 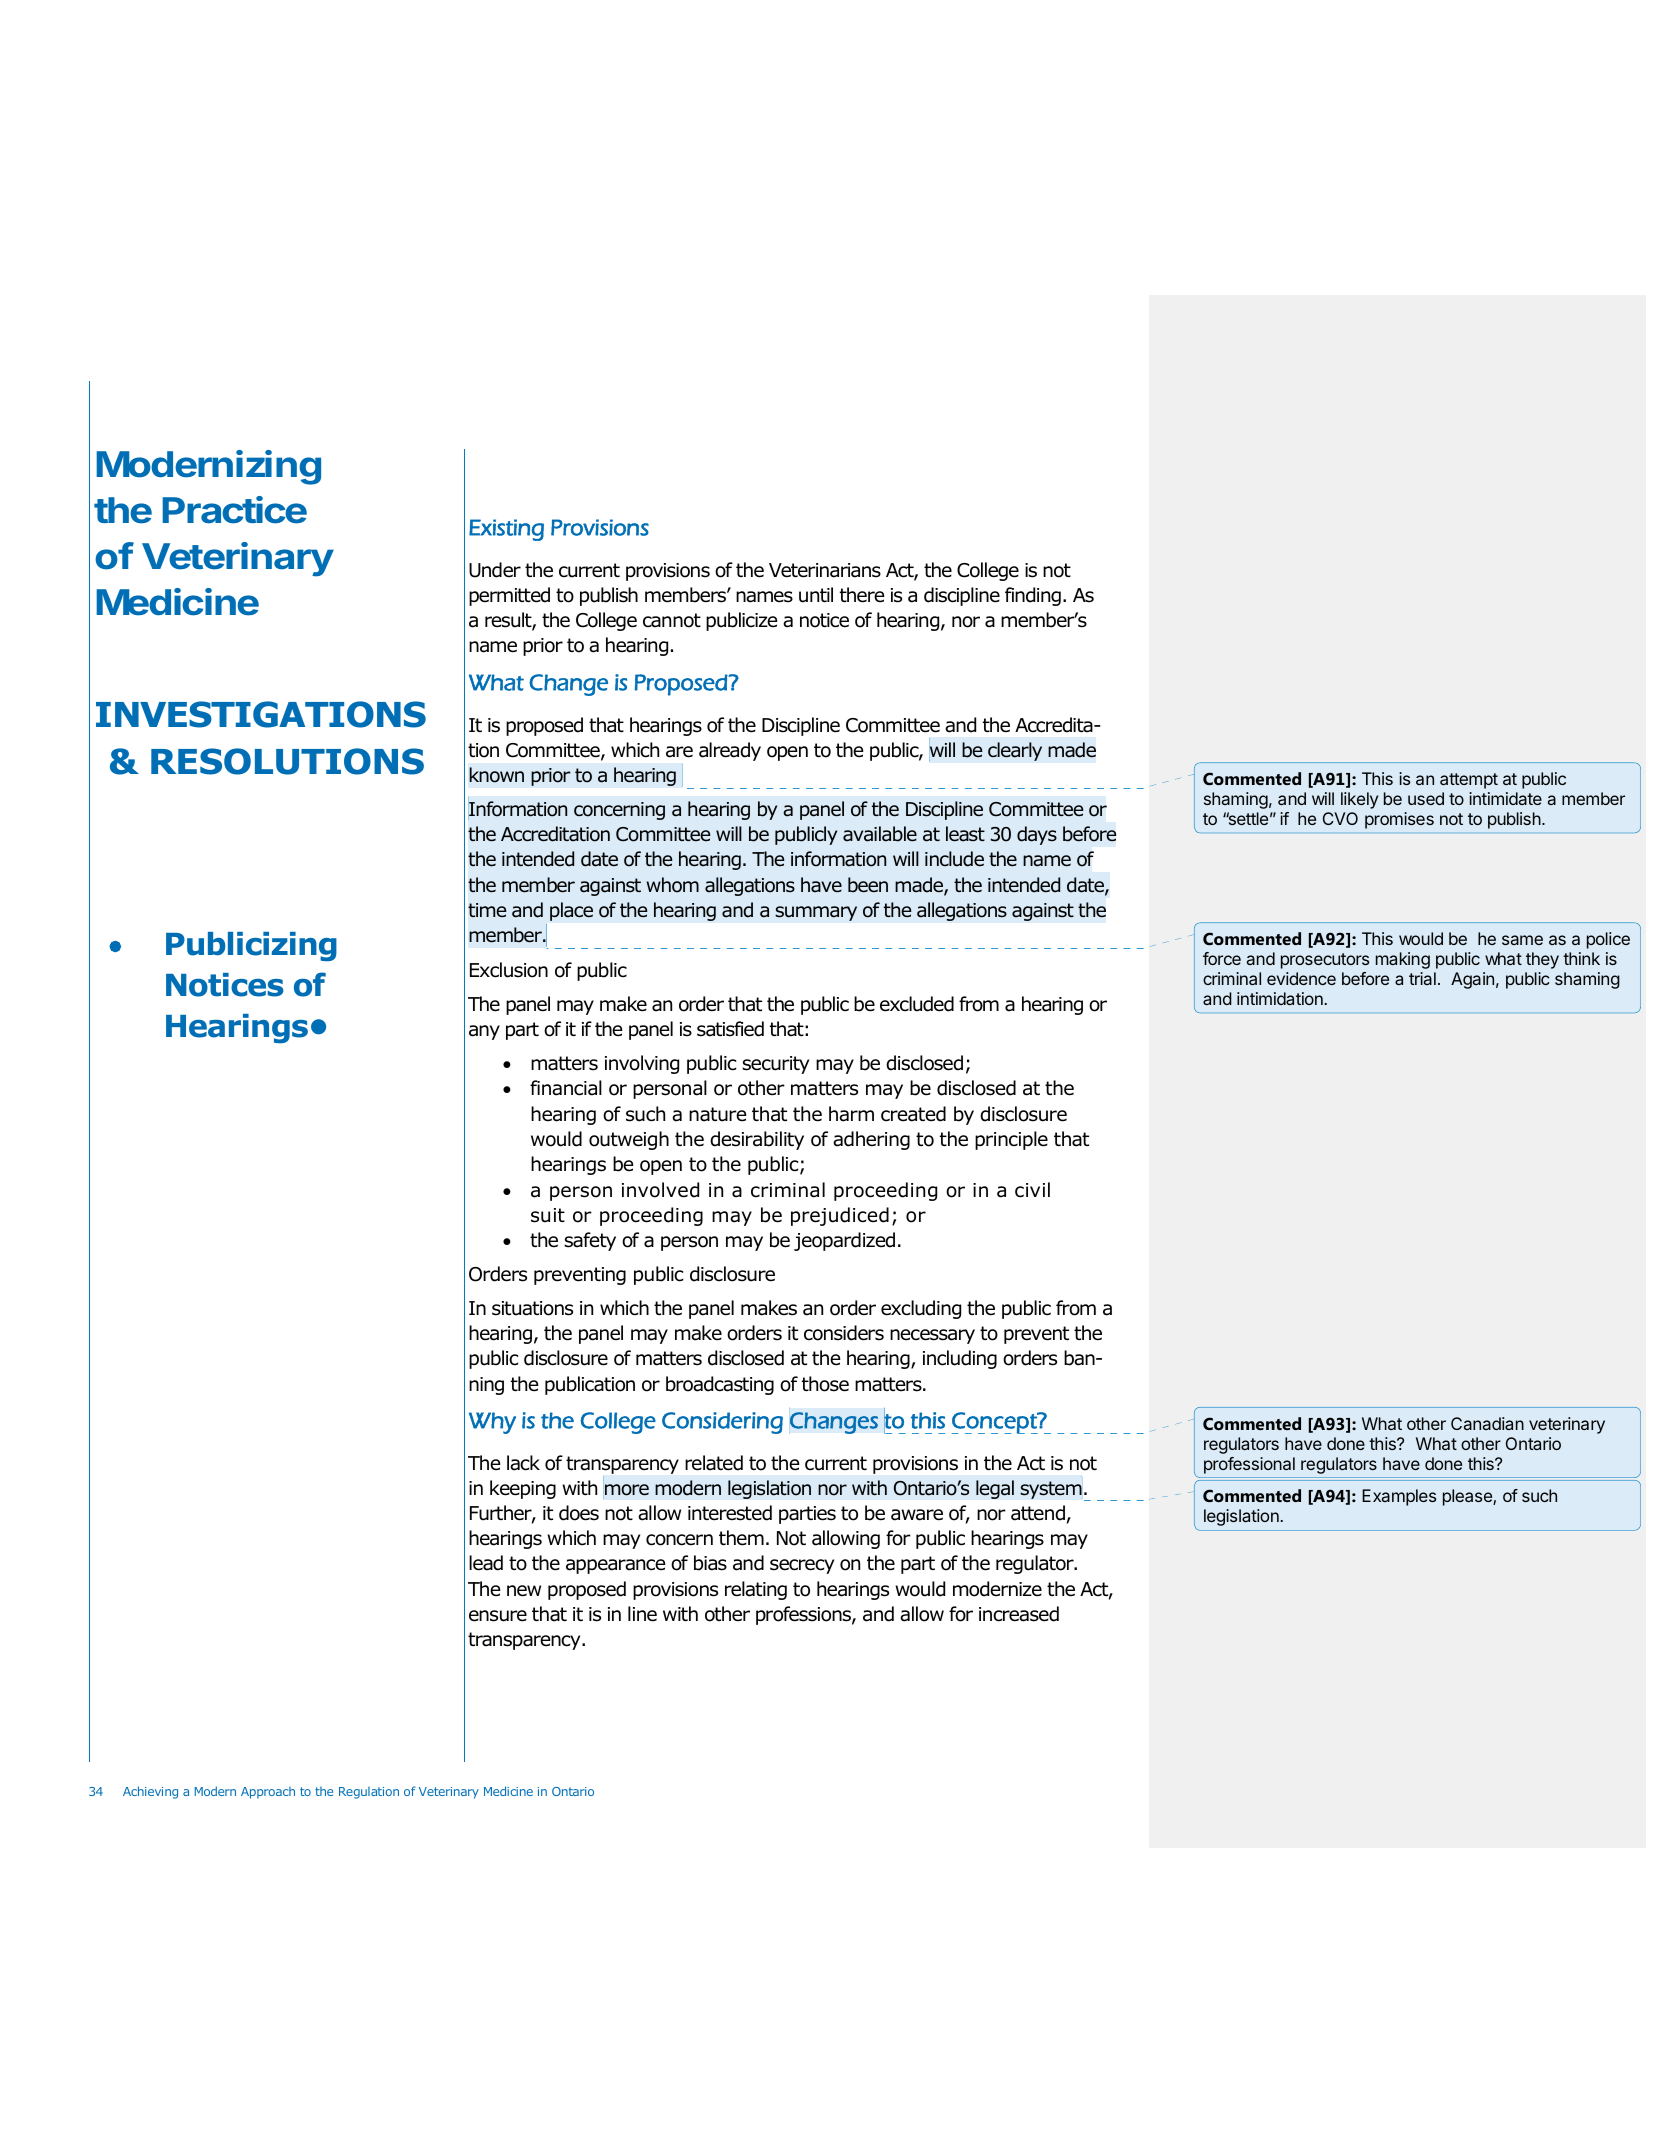 I want to click on Veterinarians, so click(x=825, y=570).
